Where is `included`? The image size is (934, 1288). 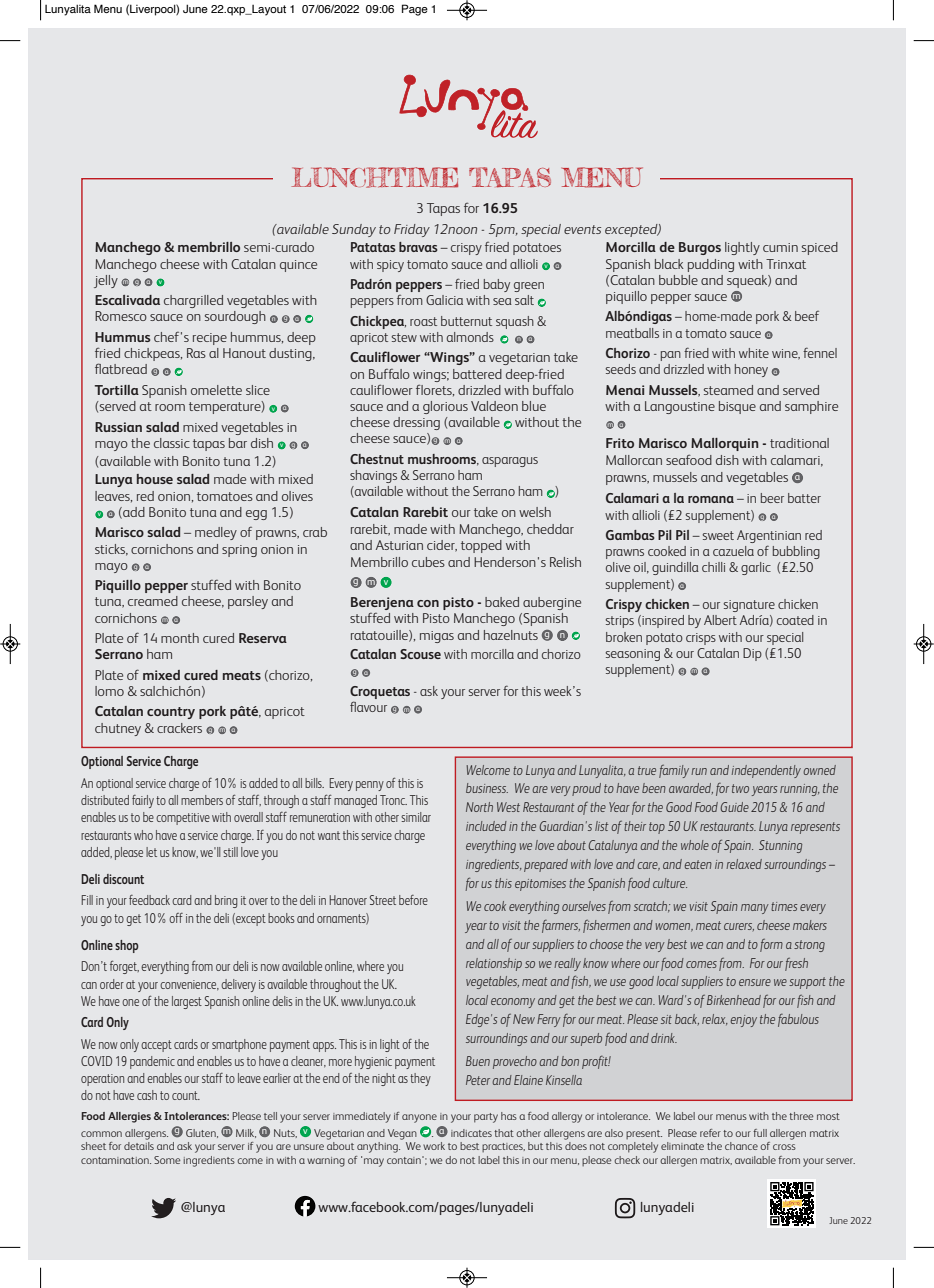 included is located at coordinates (486, 826).
